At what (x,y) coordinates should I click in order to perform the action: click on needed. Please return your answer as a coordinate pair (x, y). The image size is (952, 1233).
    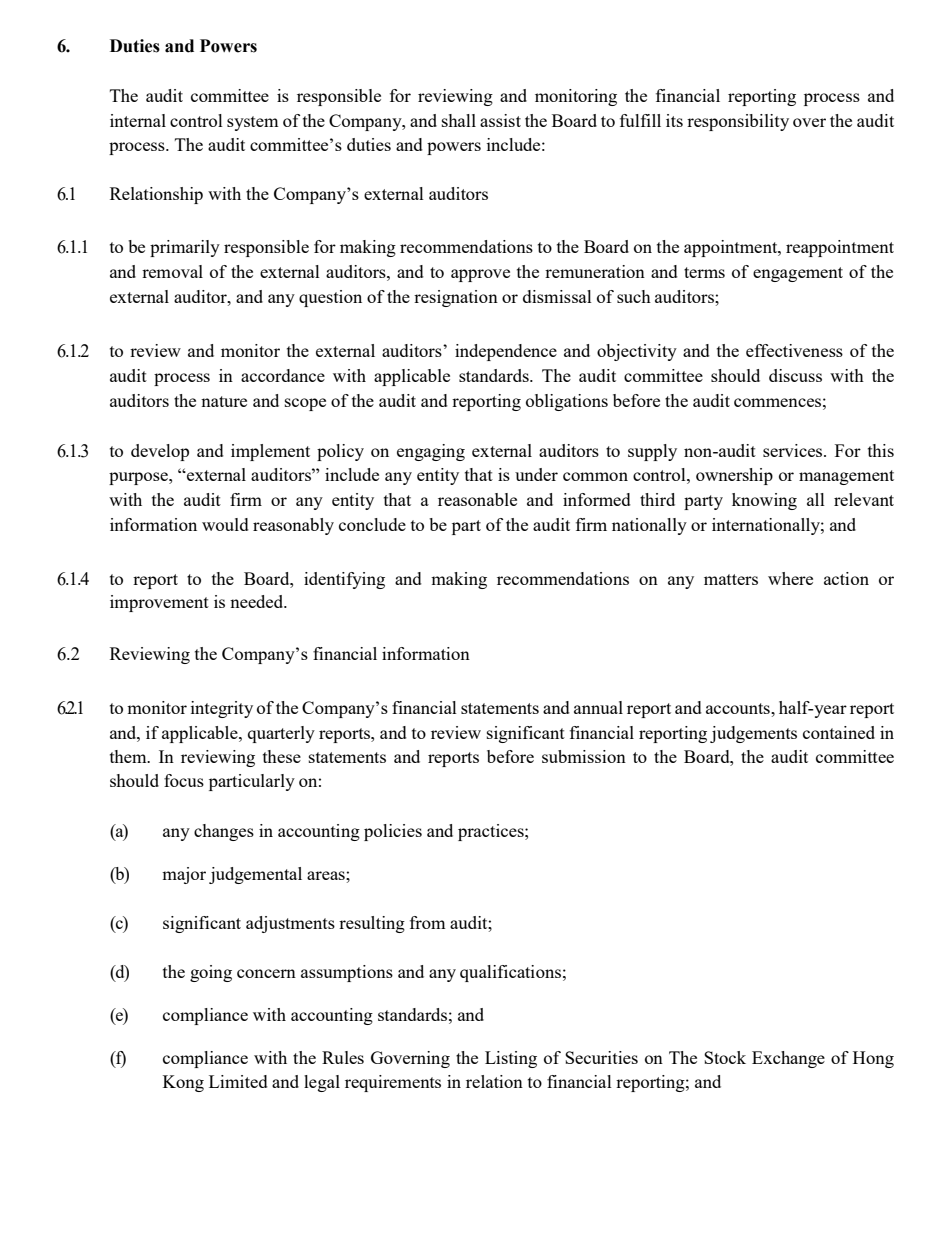
    Looking at the image, I should click on (258, 601).
